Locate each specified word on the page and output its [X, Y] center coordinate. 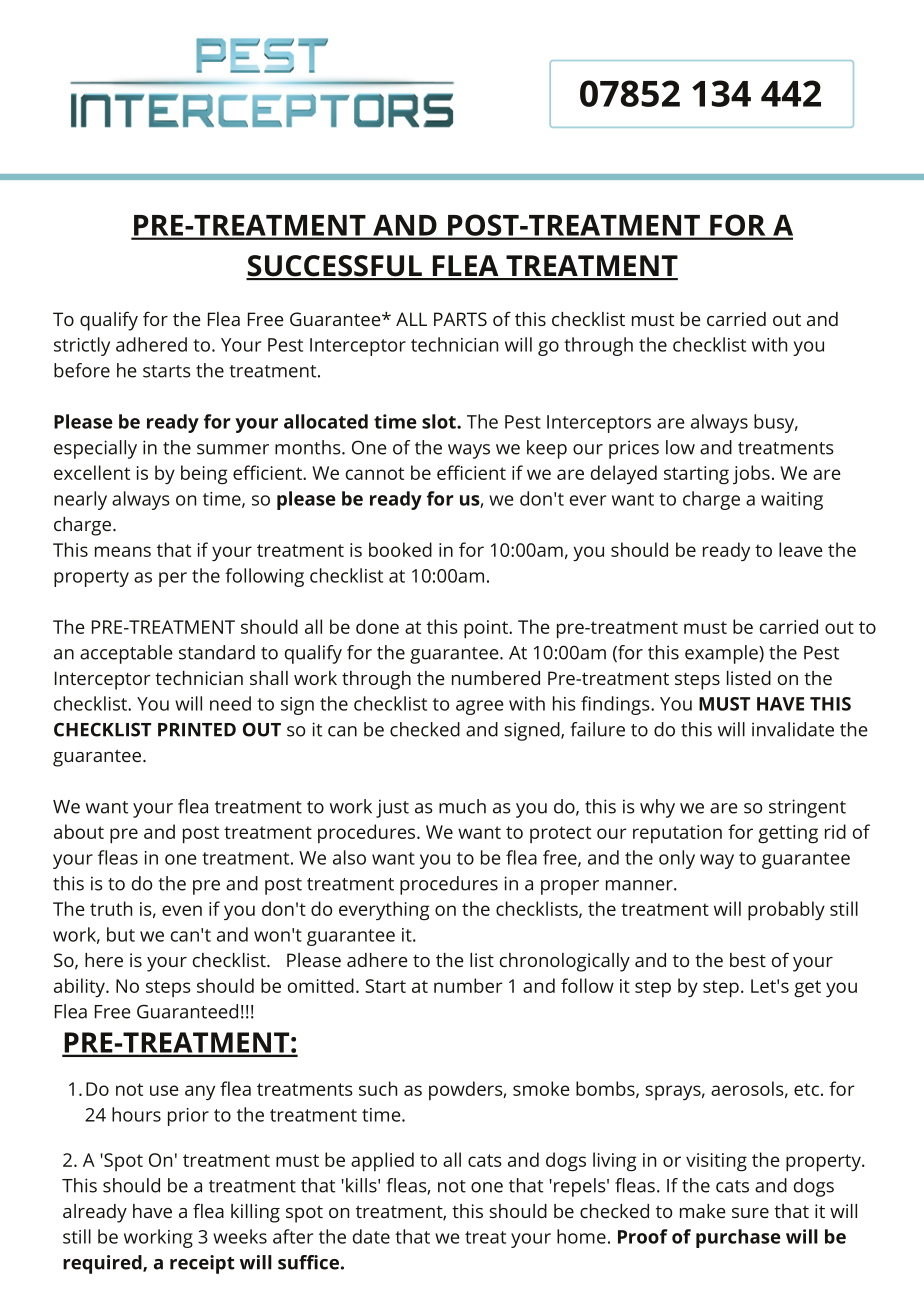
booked [400, 549]
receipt [202, 1264]
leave [801, 549]
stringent [807, 808]
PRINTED [197, 730]
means [123, 551]
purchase [738, 1238]
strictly [82, 346]
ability [80, 987]
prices [634, 449]
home [581, 1236]
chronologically [565, 962]
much [462, 806]
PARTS [460, 319]
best [748, 960]
